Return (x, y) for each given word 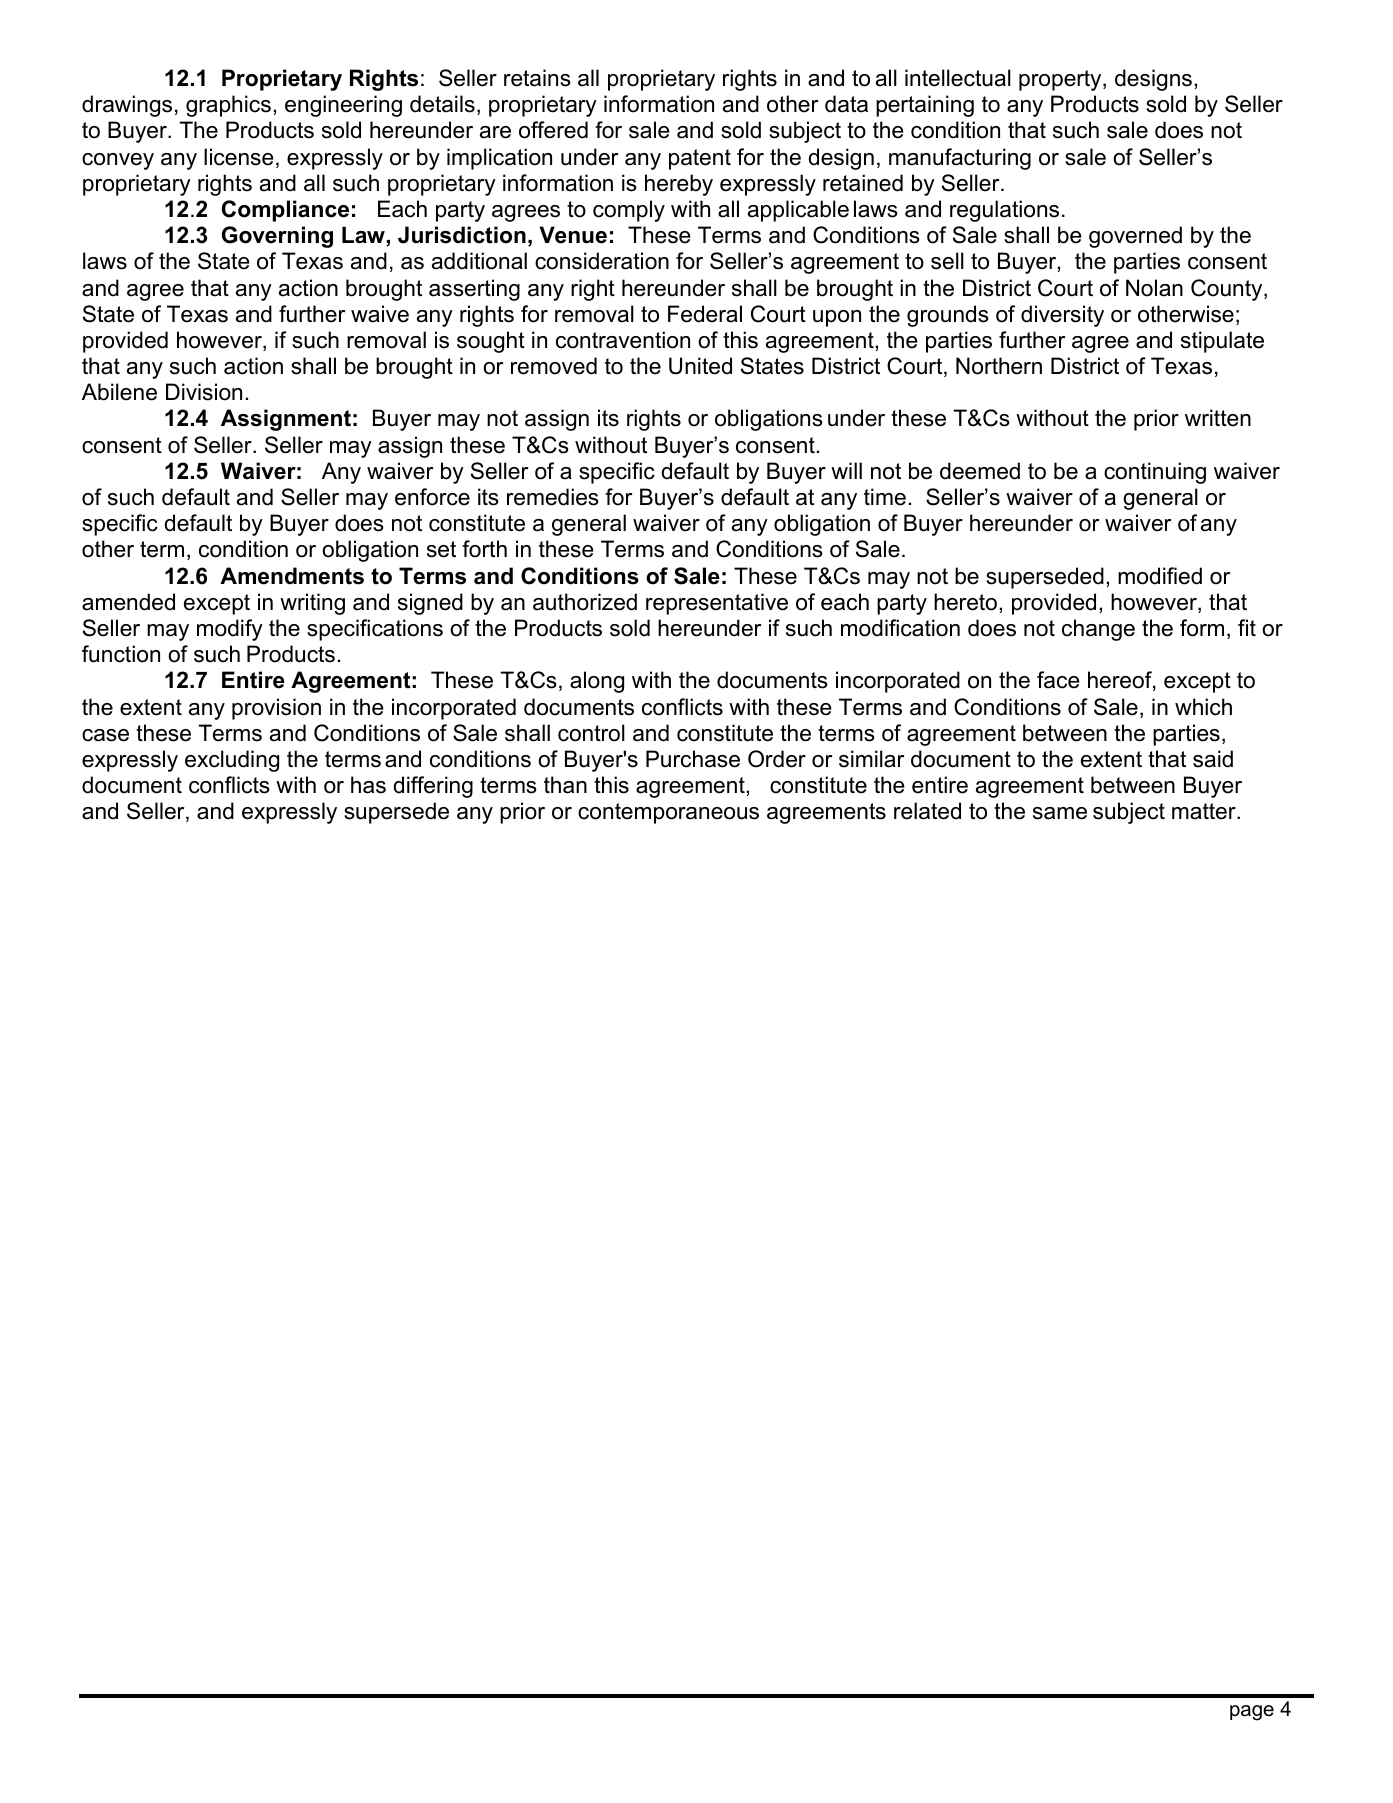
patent (700, 159)
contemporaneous (668, 813)
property (1061, 80)
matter (1205, 811)
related (927, 811)
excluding (232, 761)
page (1252, 1713)
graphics (228, 106)
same (1060, 813)
